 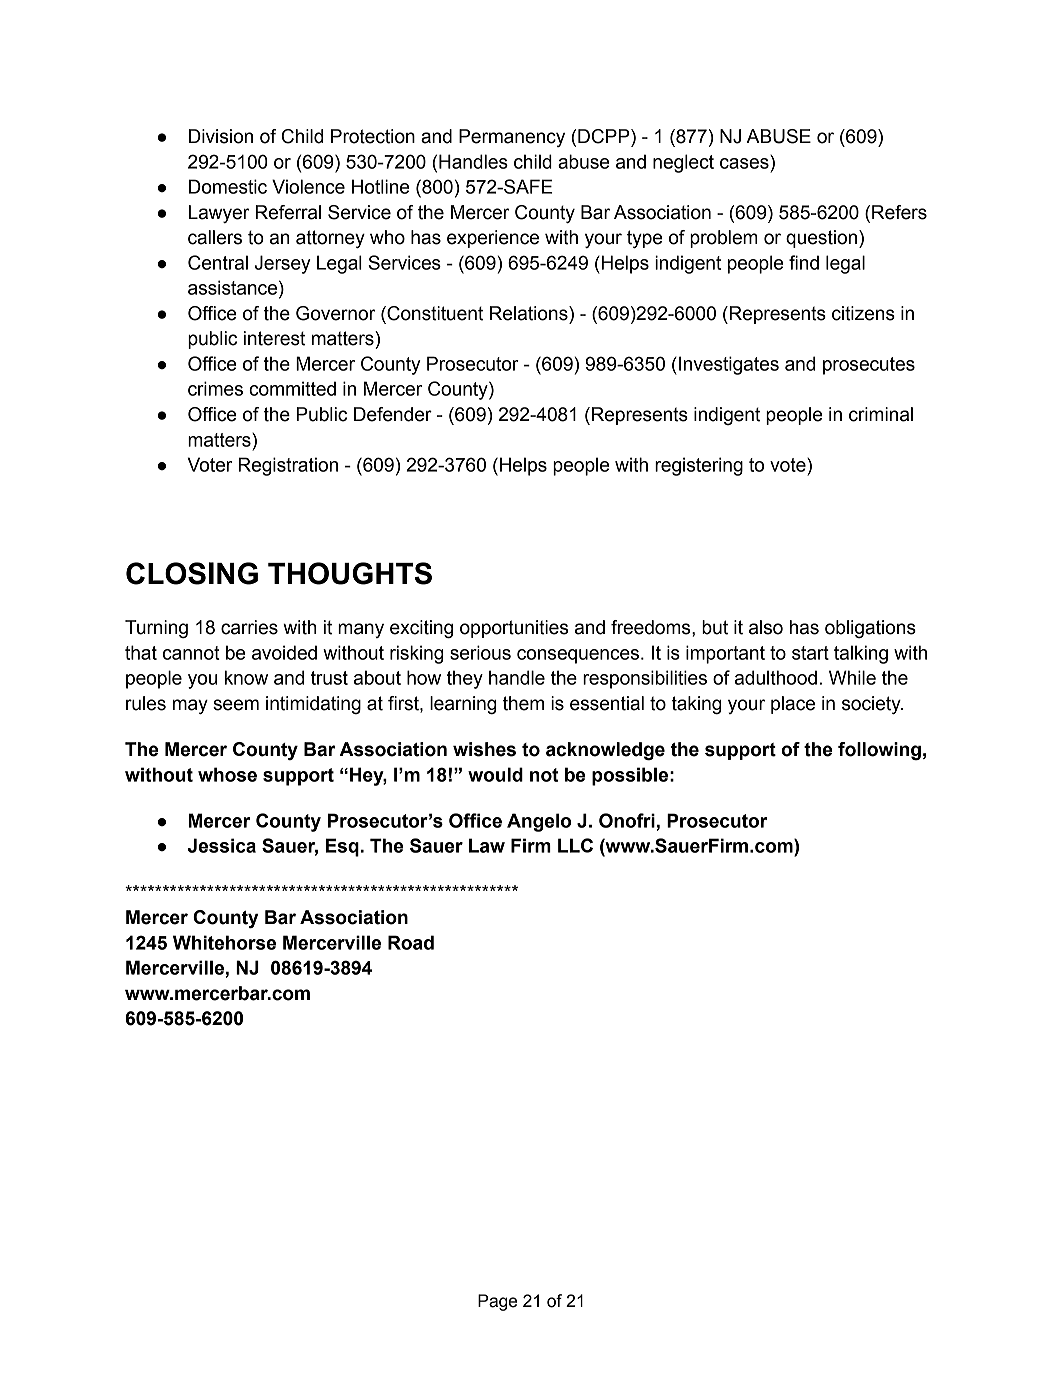 I want to click on LLC, so click(x=575, y=845).
